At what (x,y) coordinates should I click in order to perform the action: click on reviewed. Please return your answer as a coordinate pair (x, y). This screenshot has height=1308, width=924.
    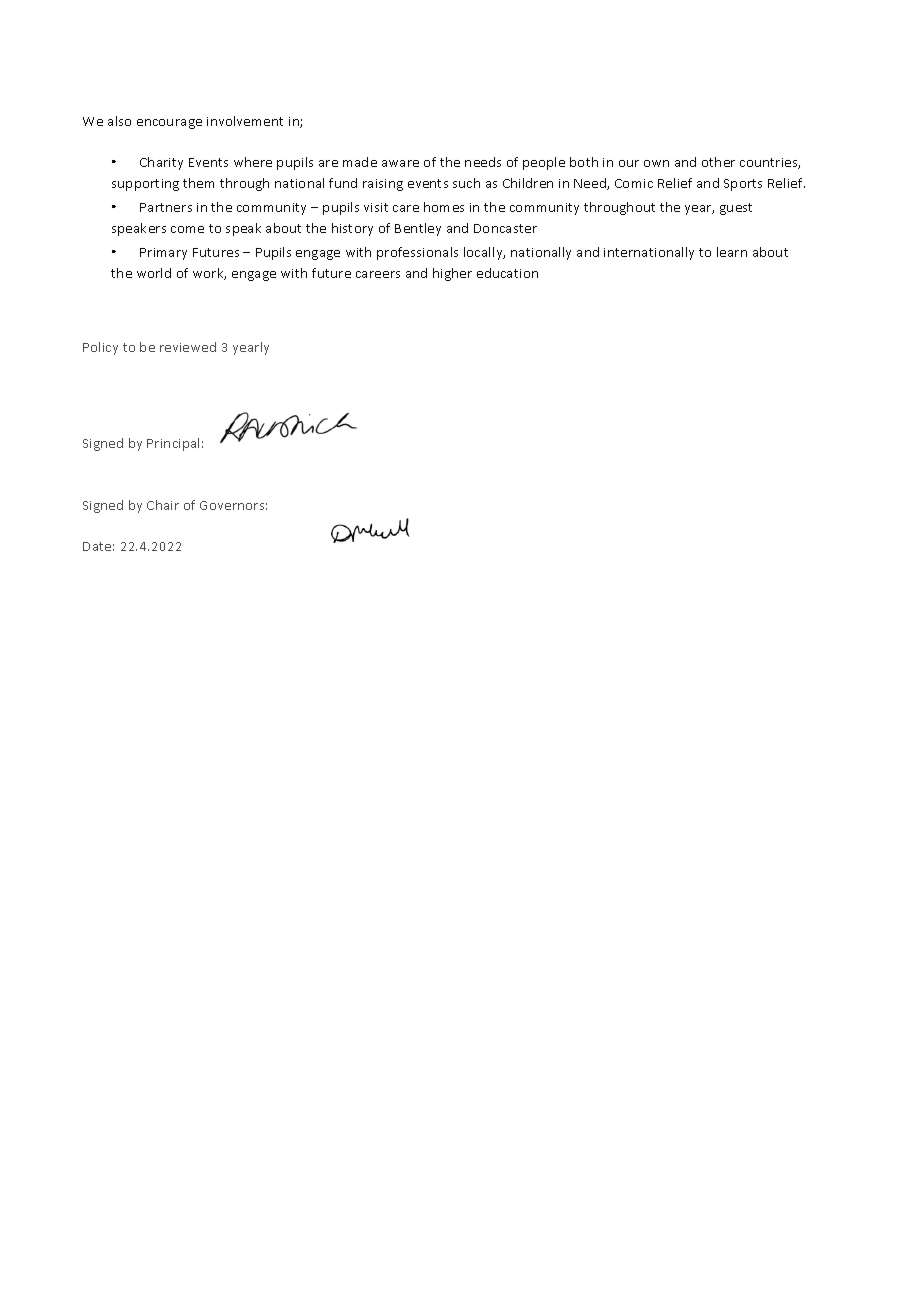
    Looking at the image, I should click on (188, 347).
